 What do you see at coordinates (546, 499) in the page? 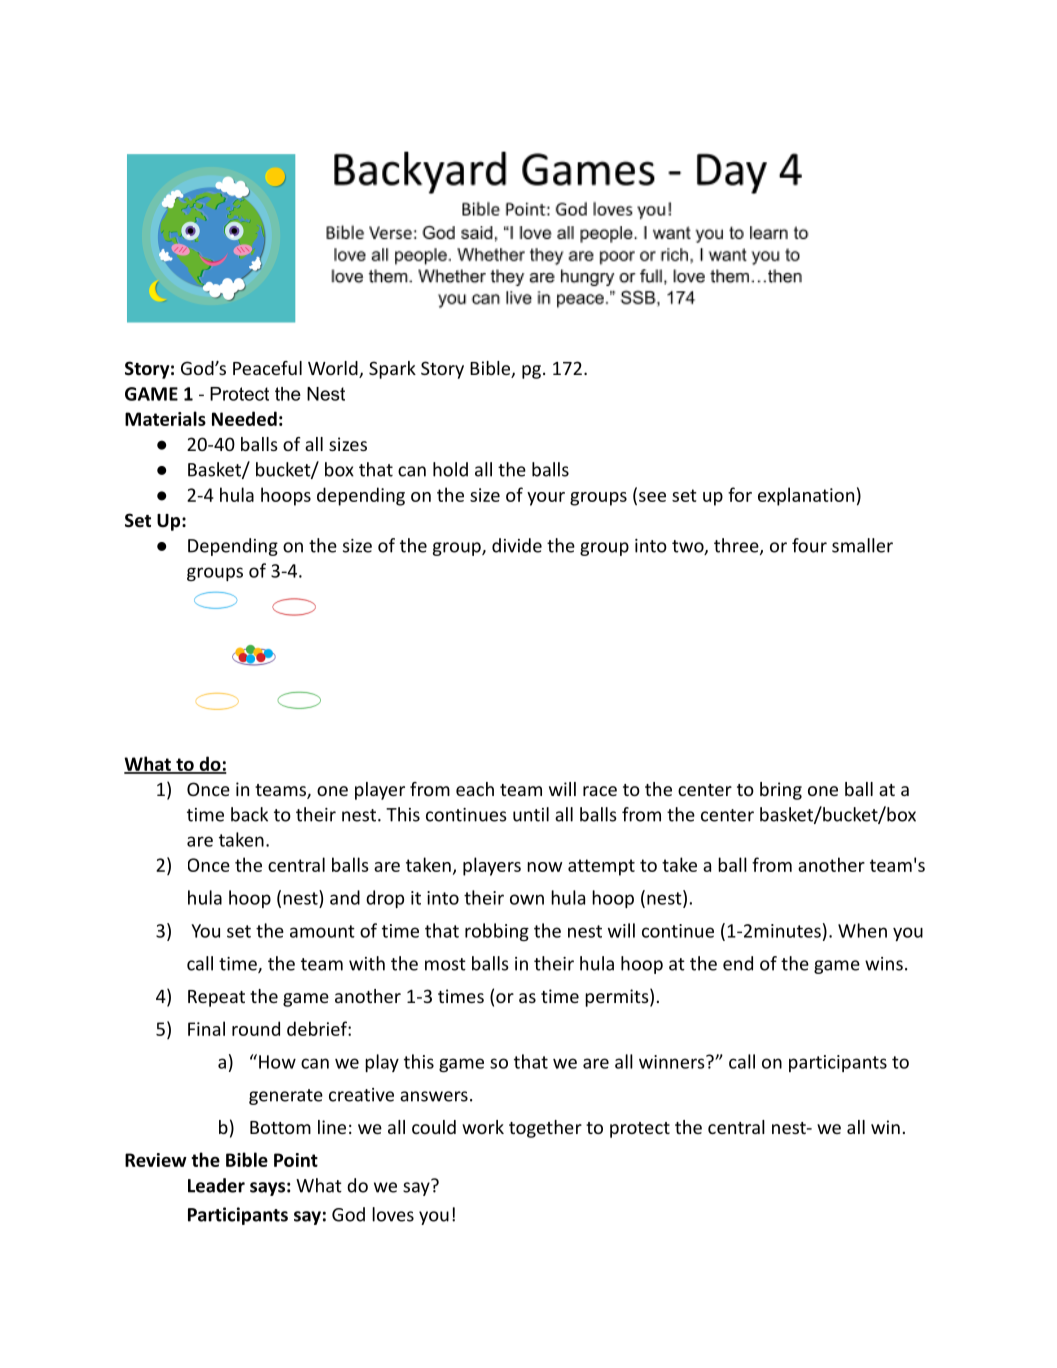
I see `your` at bounding box center [546, 499].
